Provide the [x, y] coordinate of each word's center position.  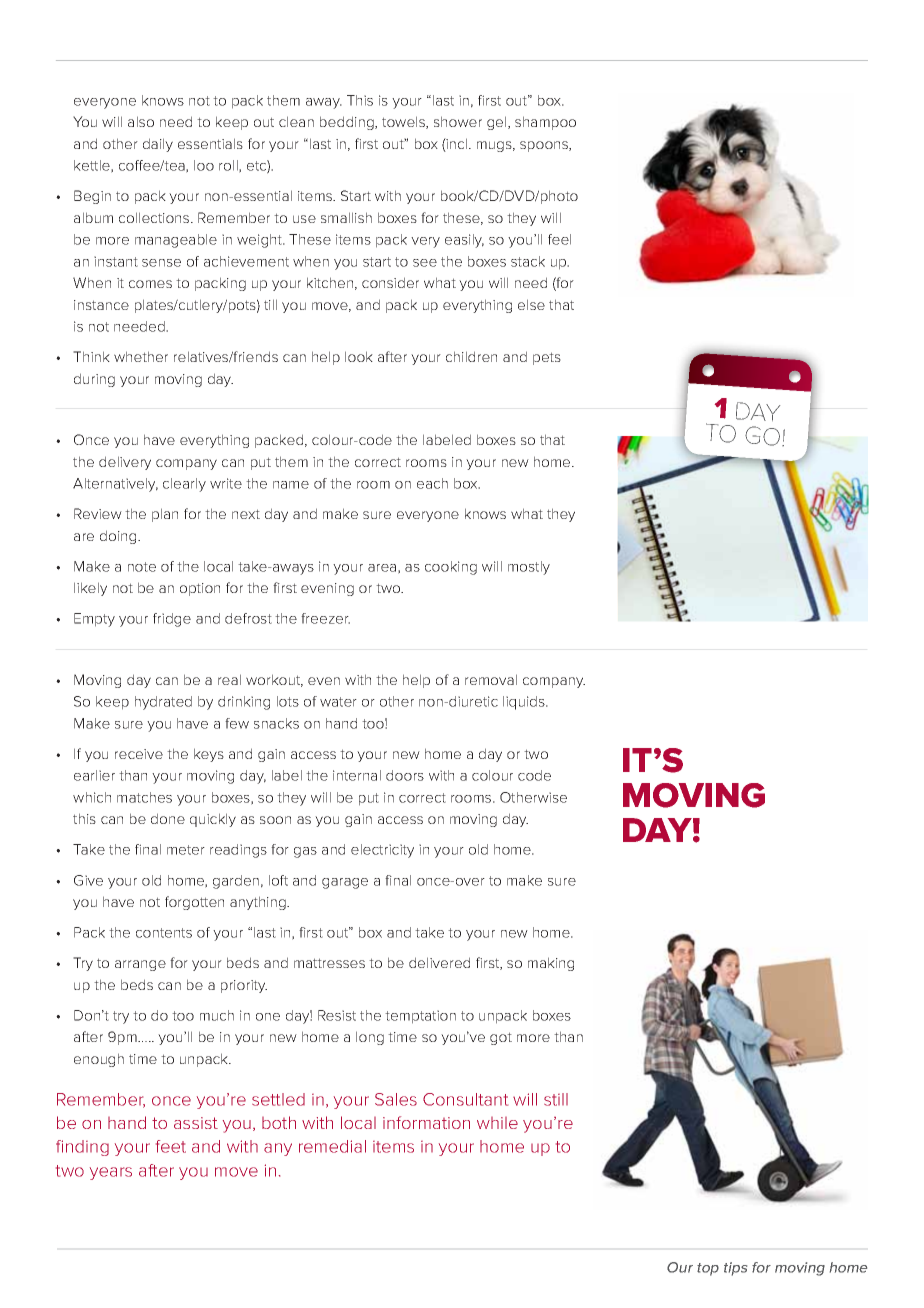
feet [171, 1146]
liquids [525, 703]
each [432, 483]
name [291, 485]
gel [498, 123]
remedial [332, 1146]
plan [165, 515]
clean [296, 121]
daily [158, 145]
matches [144, 797]
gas [305, 852]
